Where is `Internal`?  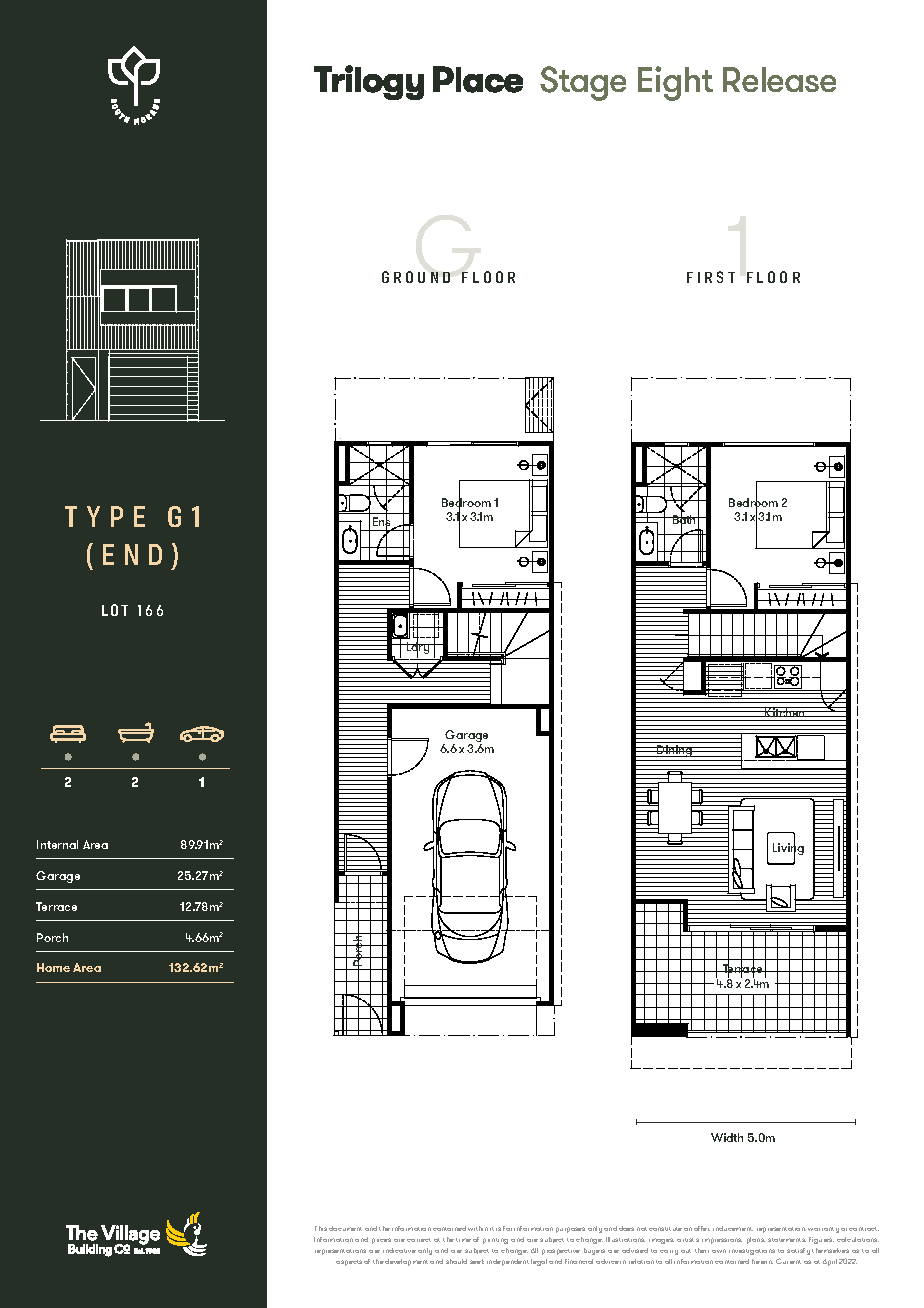 Internal is located at coordinates (57, 844).
